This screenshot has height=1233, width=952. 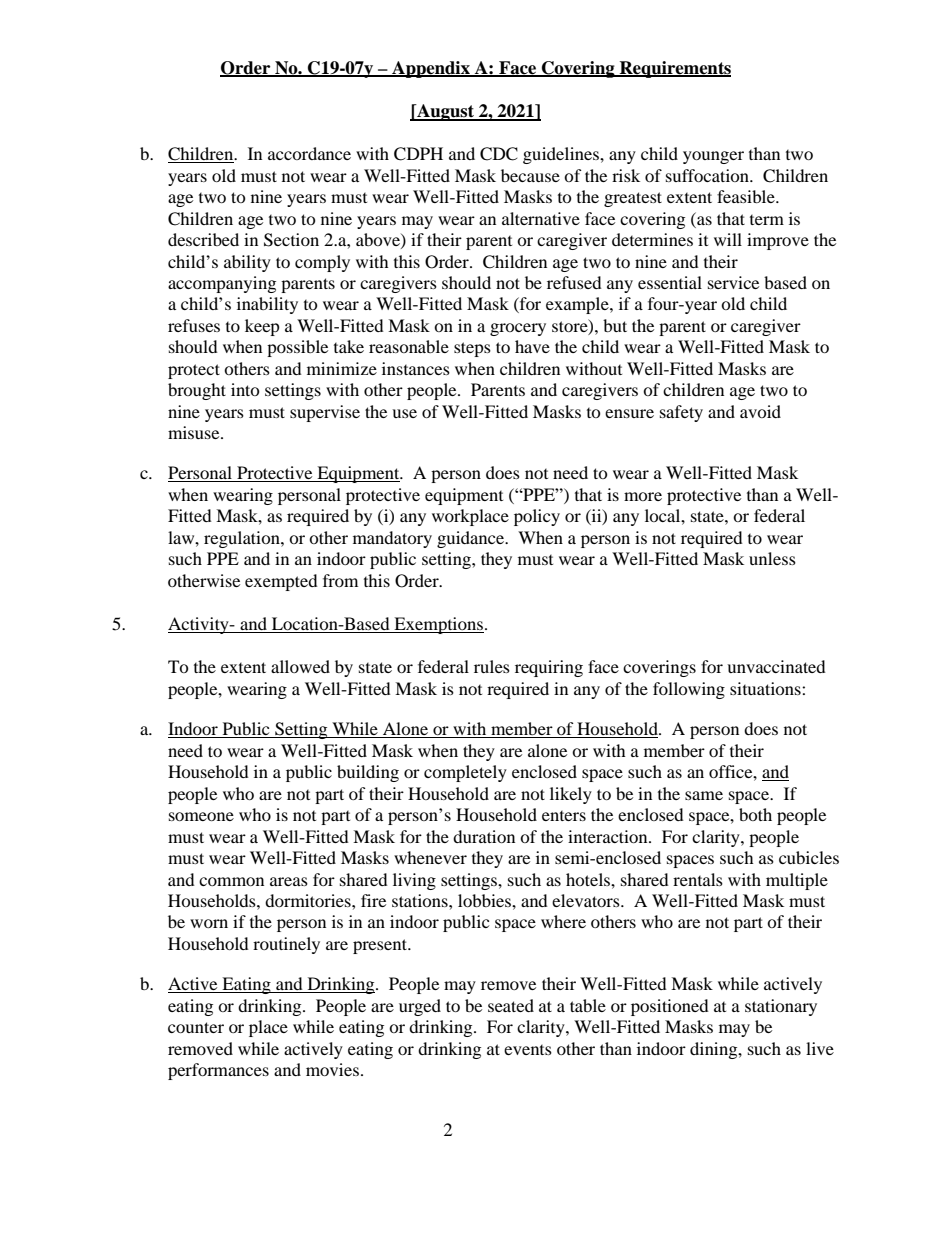 I want to click on performances, so click(x=218, y=1071).
